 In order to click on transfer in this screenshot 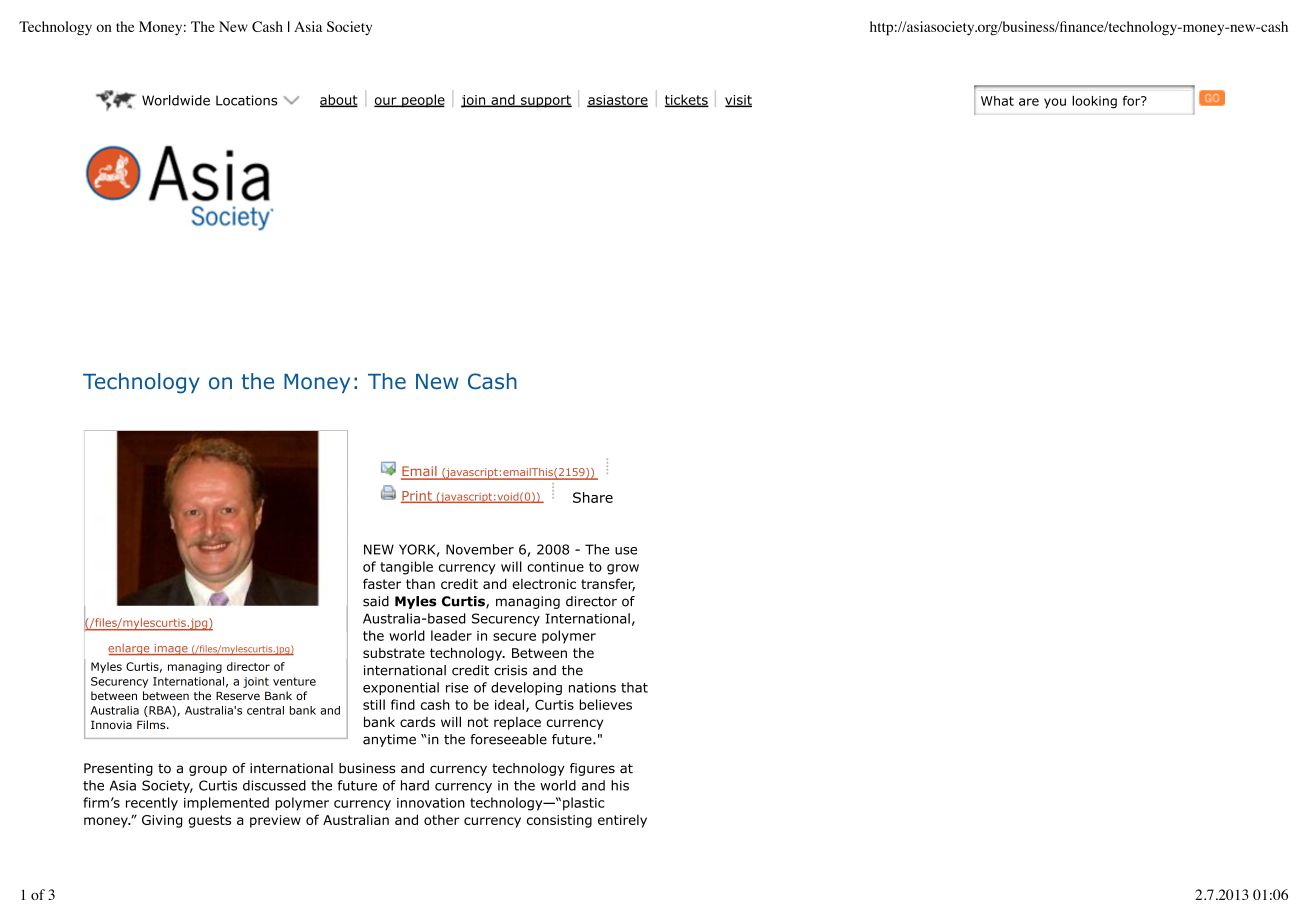, I will do `click(608, 584)`.
